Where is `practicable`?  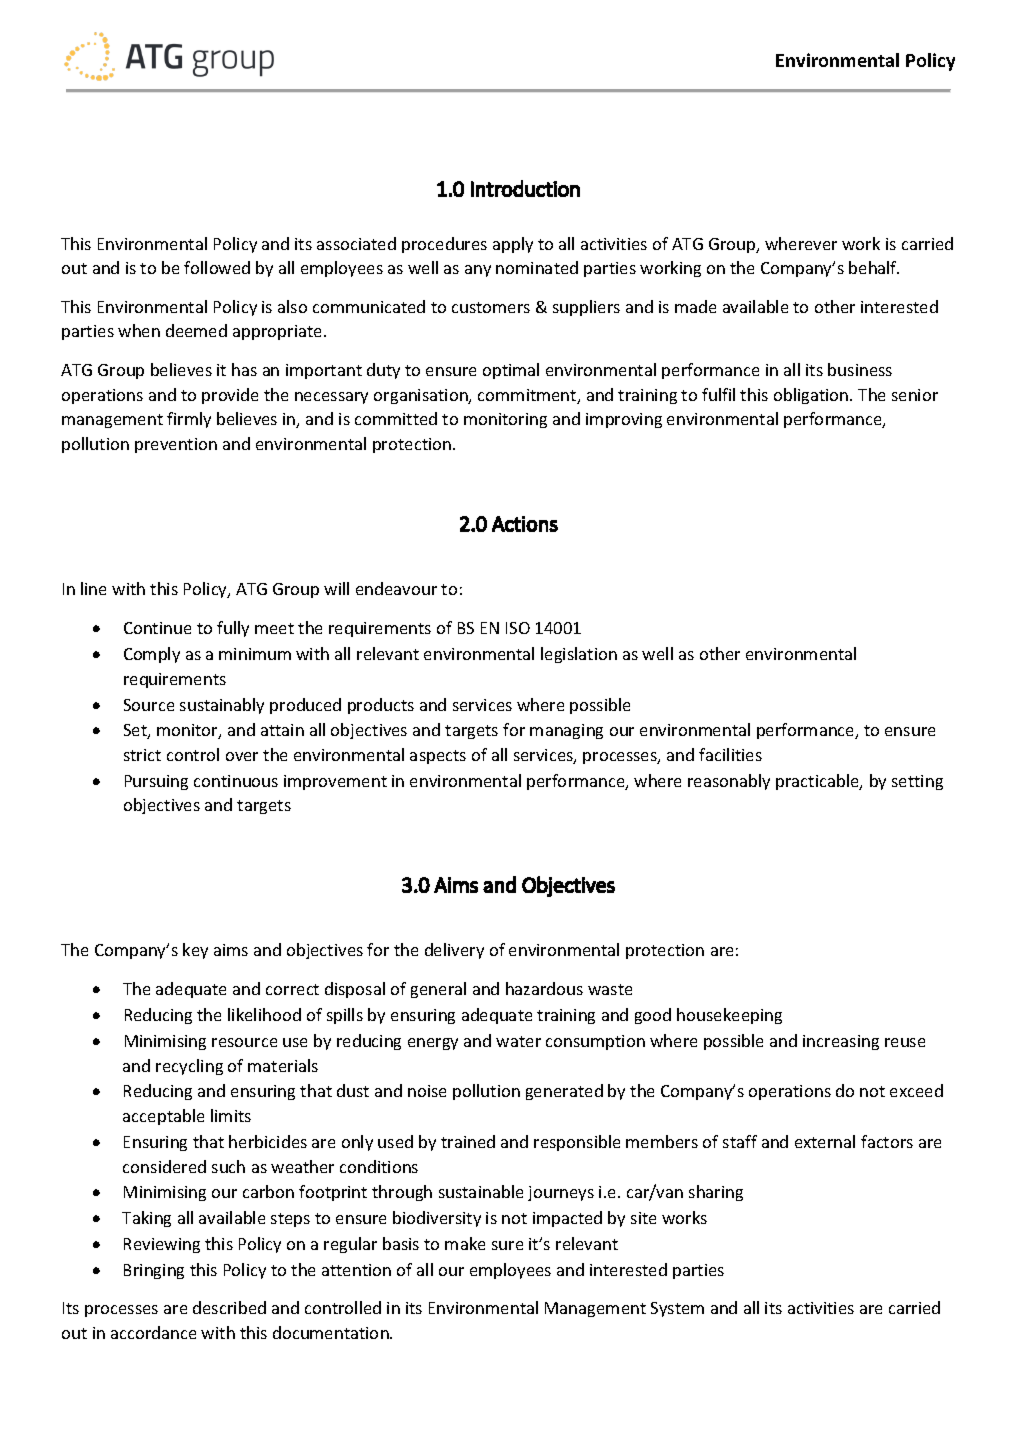
practicable is located at coordinates (819, 782).
